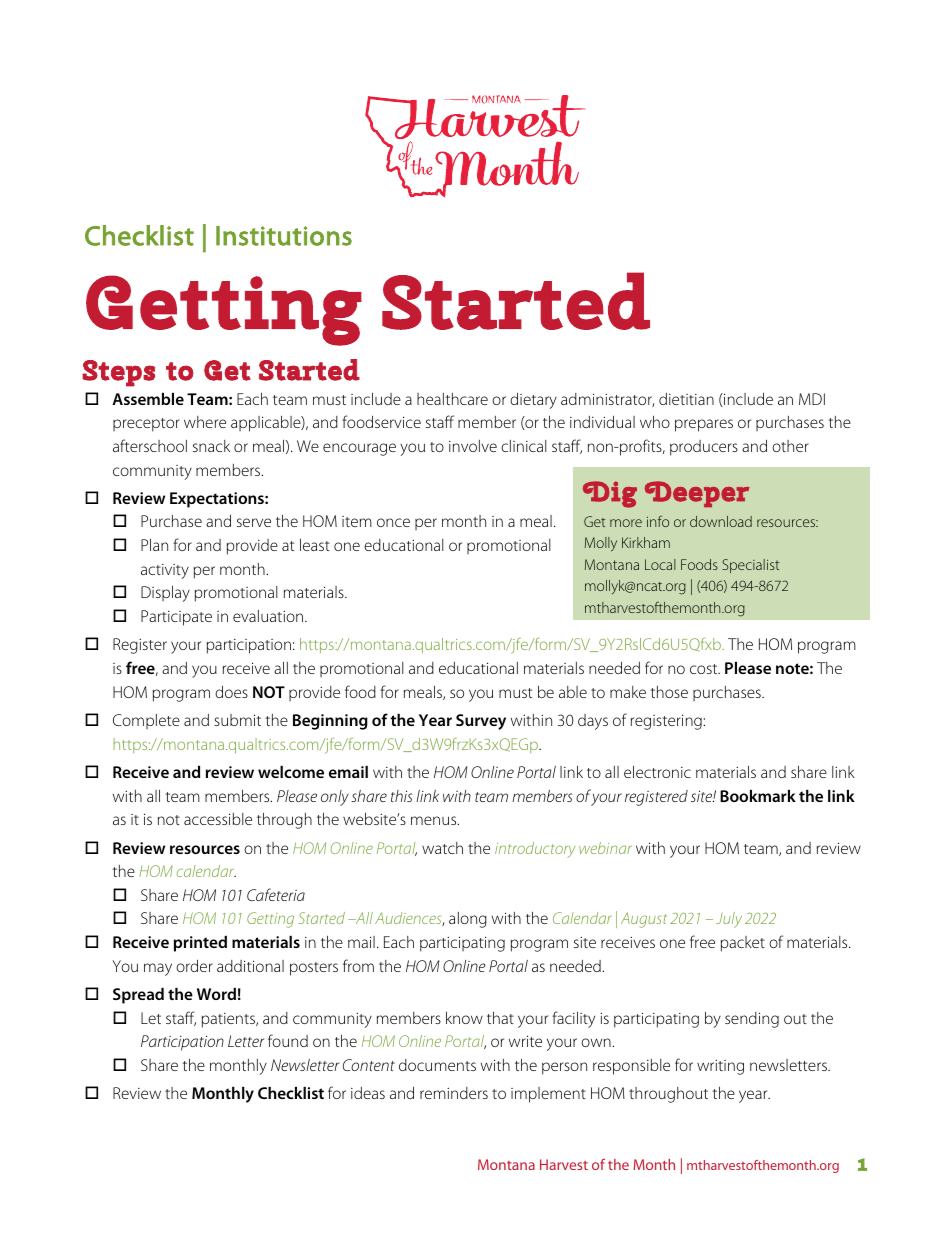 The height and width of the page is (1233, 952). What do you see at coordinates (473, 446) in the page?
I see `involve` at bounding box center [473, 446].
